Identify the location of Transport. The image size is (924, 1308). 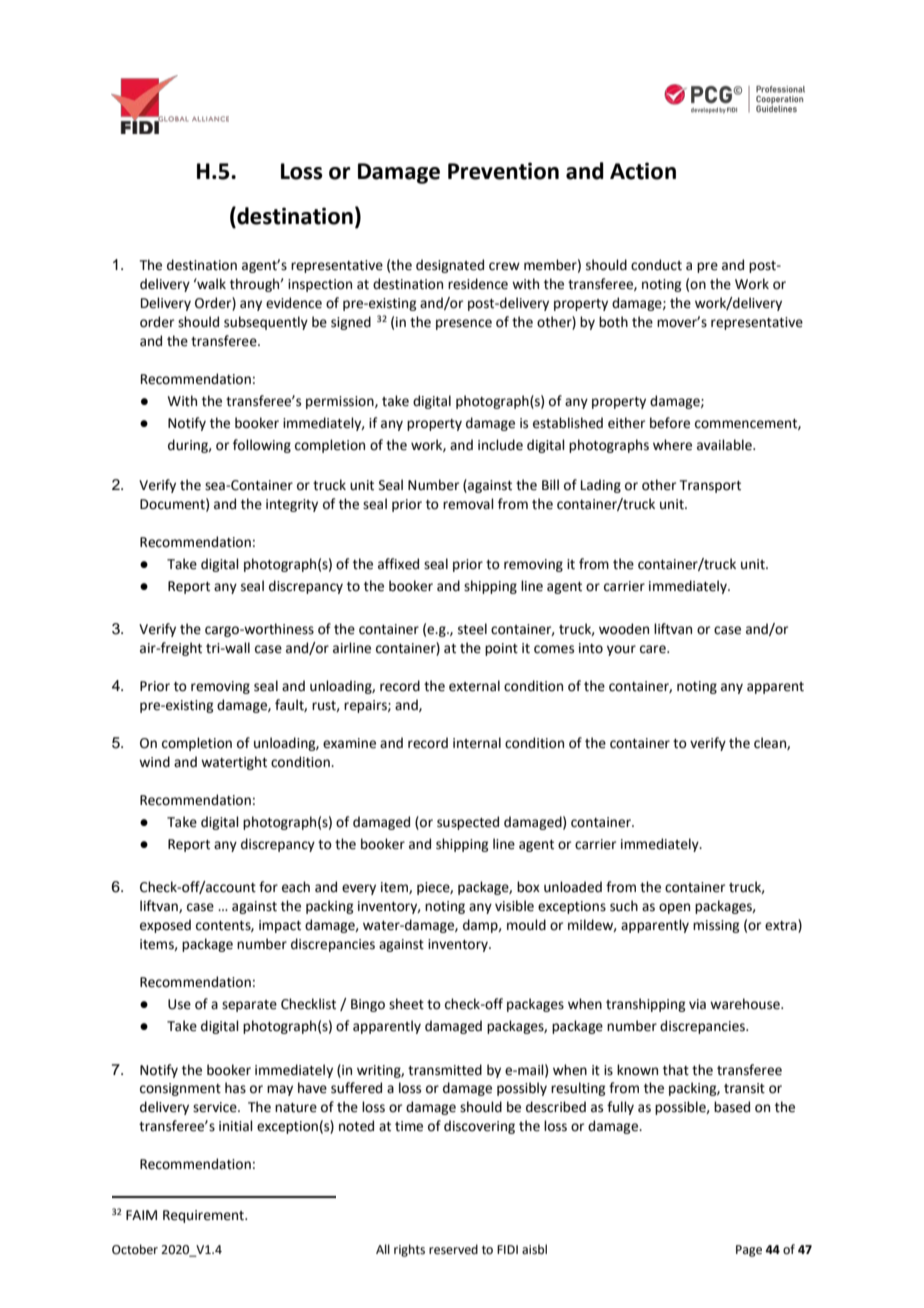
(710, 486).
